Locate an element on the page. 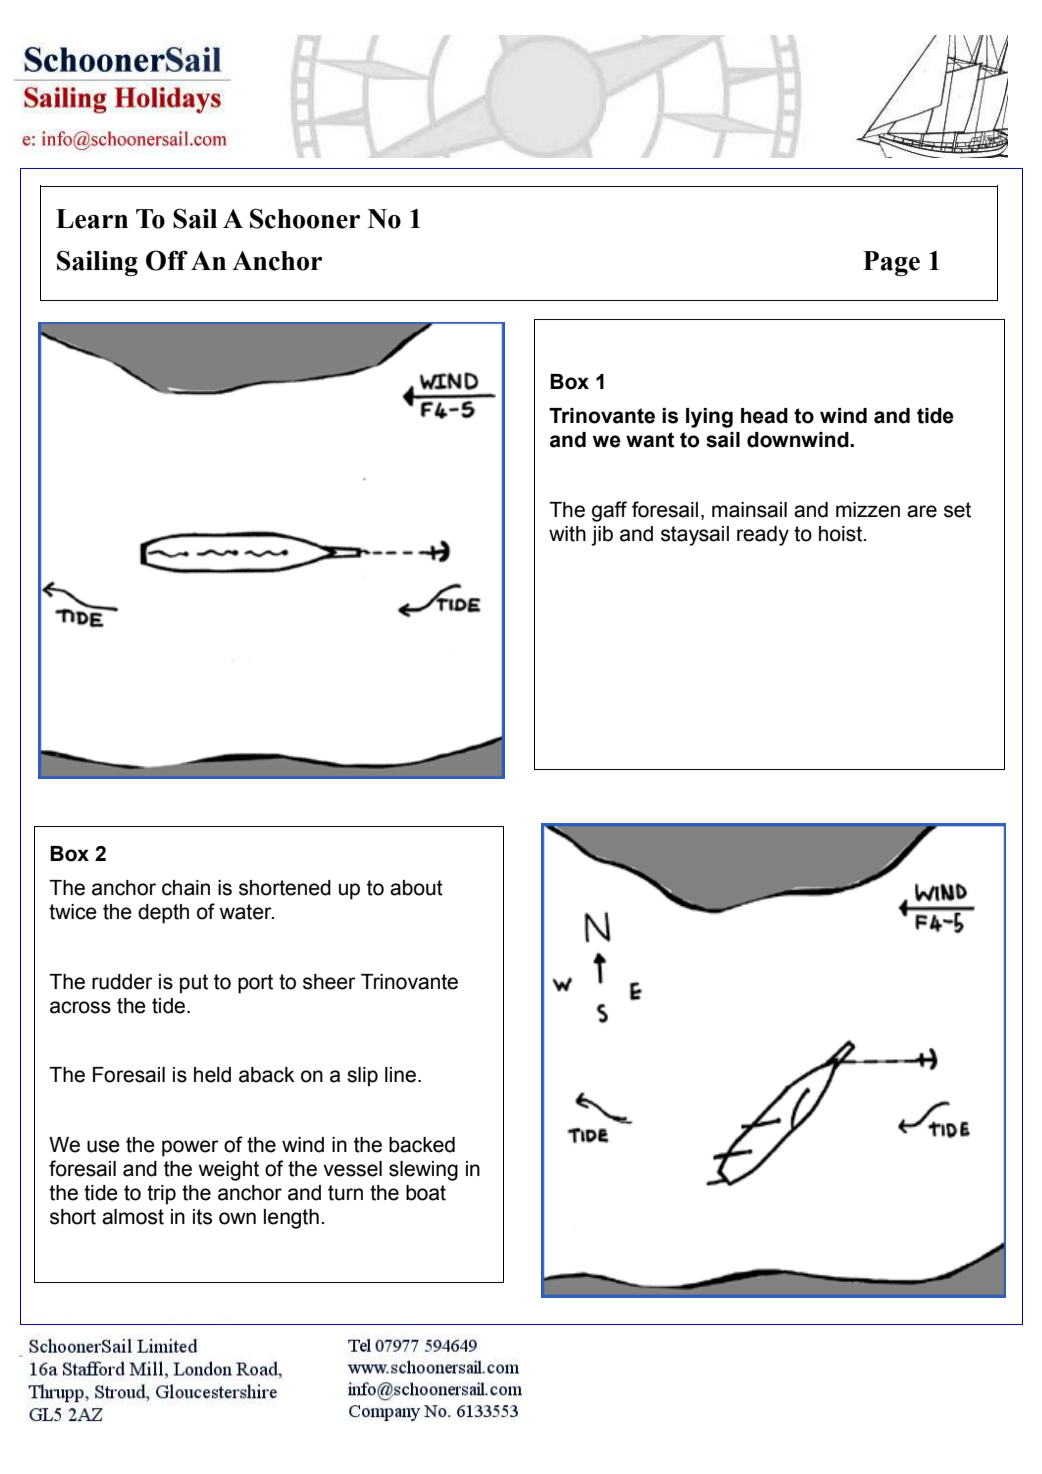 The height and width of the document is (1474, 1042). boat is located at coordinates (426, 1193).
